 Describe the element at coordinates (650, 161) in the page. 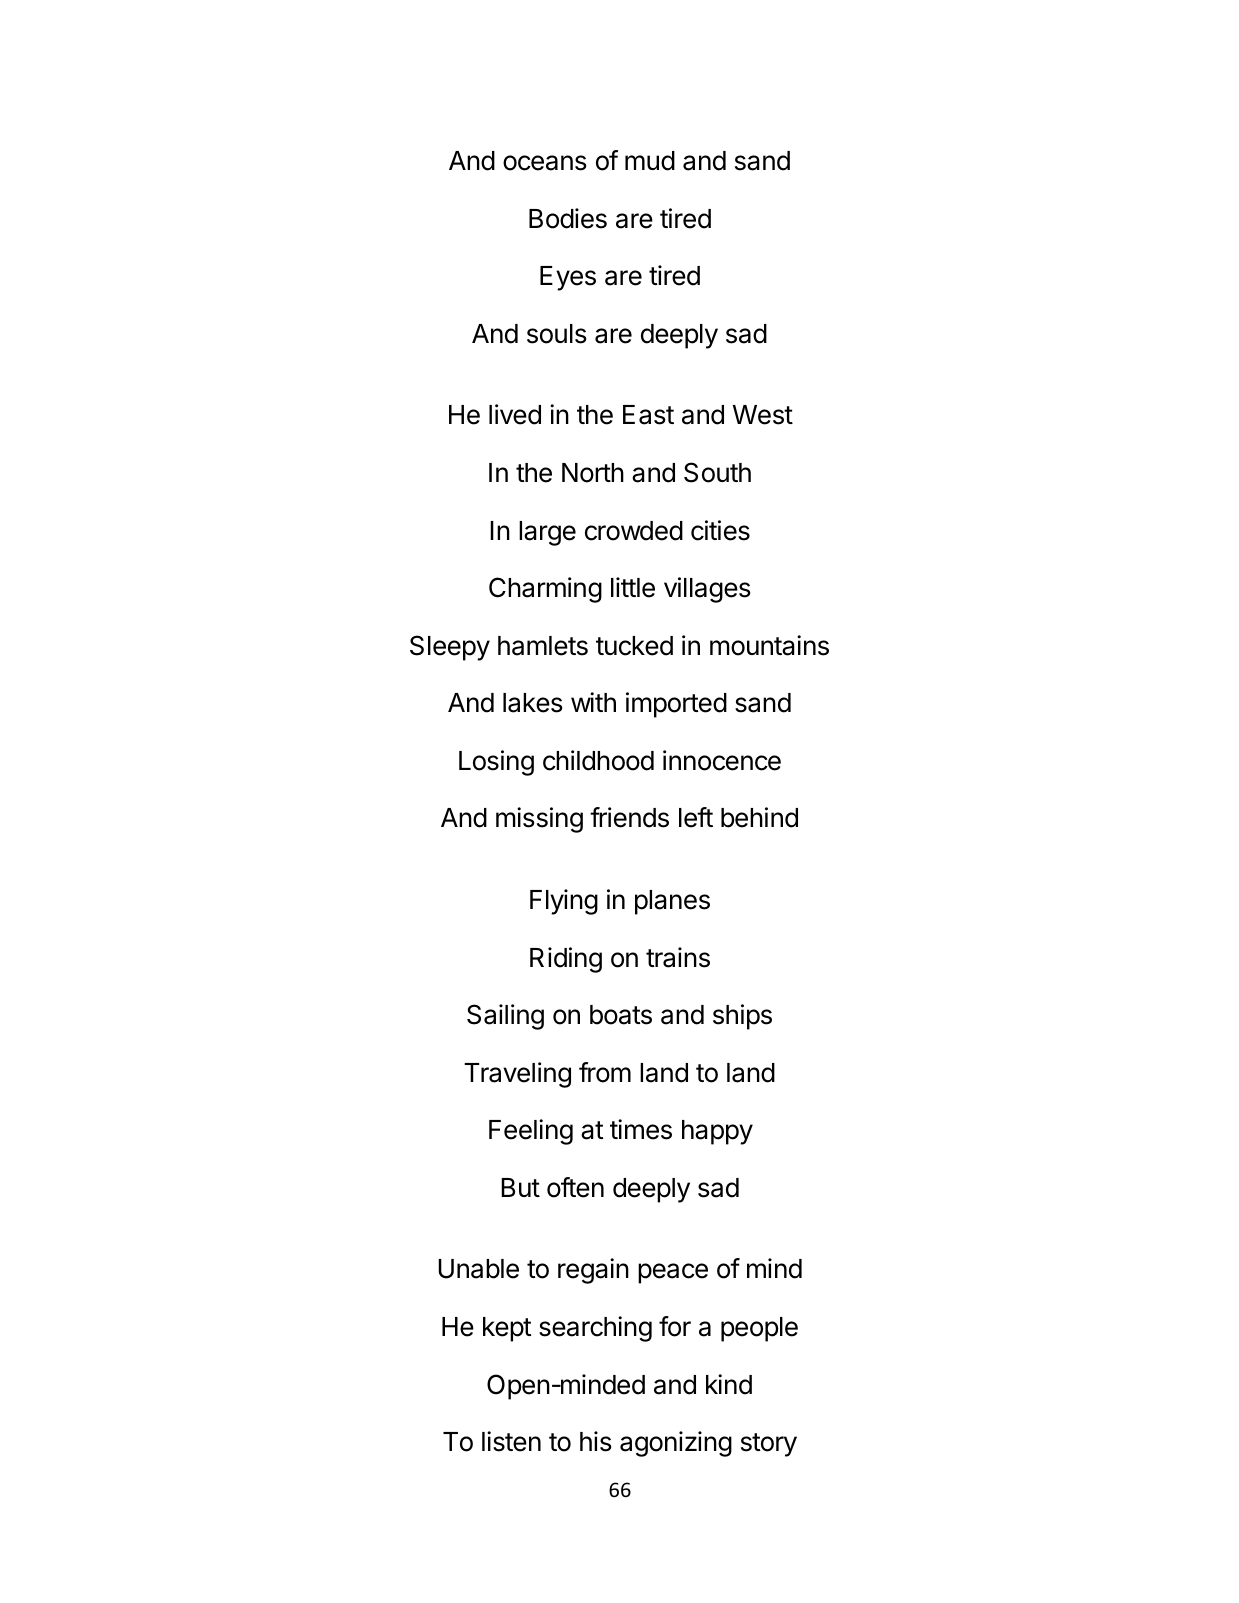

I see `mud` at that location.
